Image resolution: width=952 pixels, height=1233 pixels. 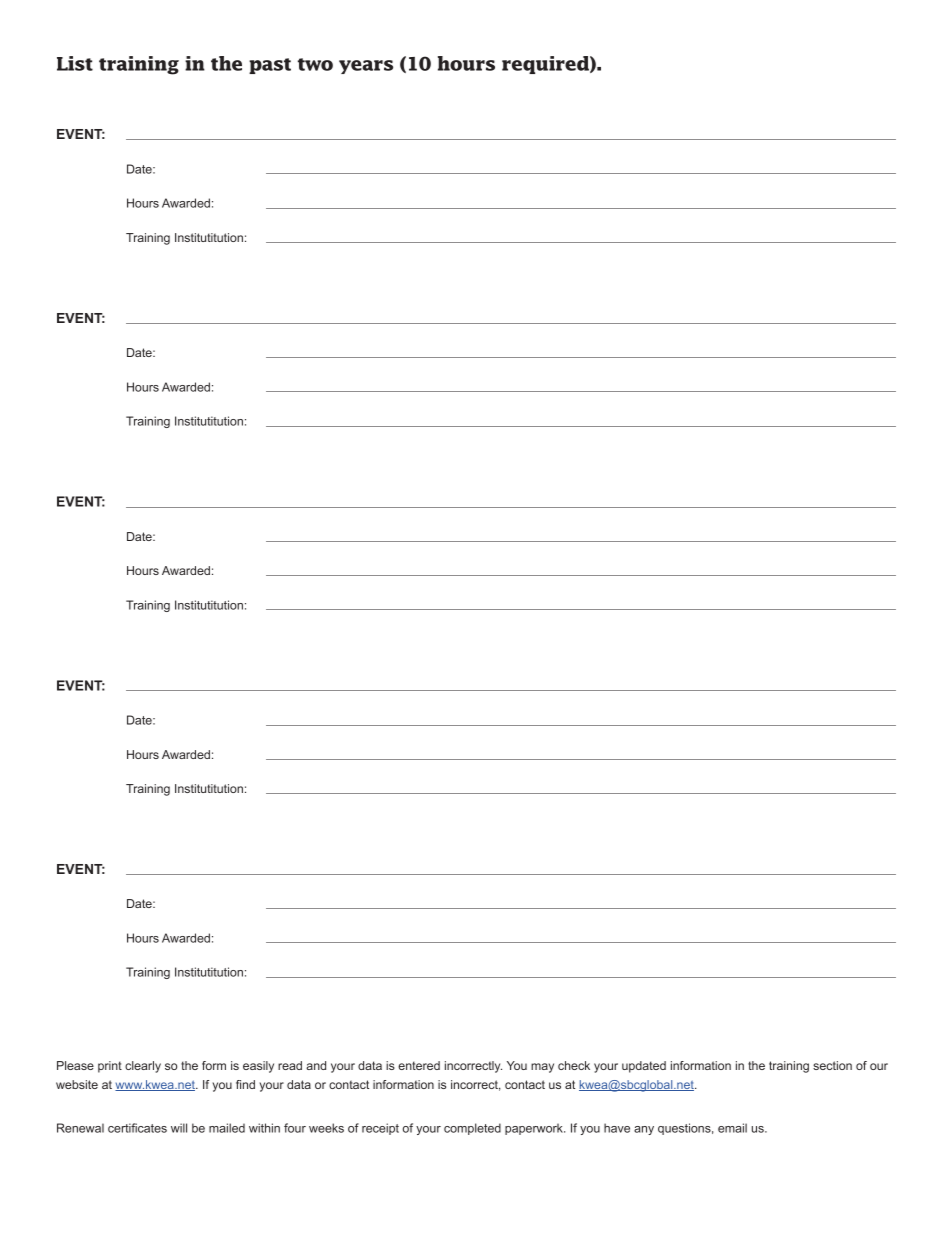 What do you see at coordinates (315, 64) in the document?
I see `two` at bounding box center [315, 64].
